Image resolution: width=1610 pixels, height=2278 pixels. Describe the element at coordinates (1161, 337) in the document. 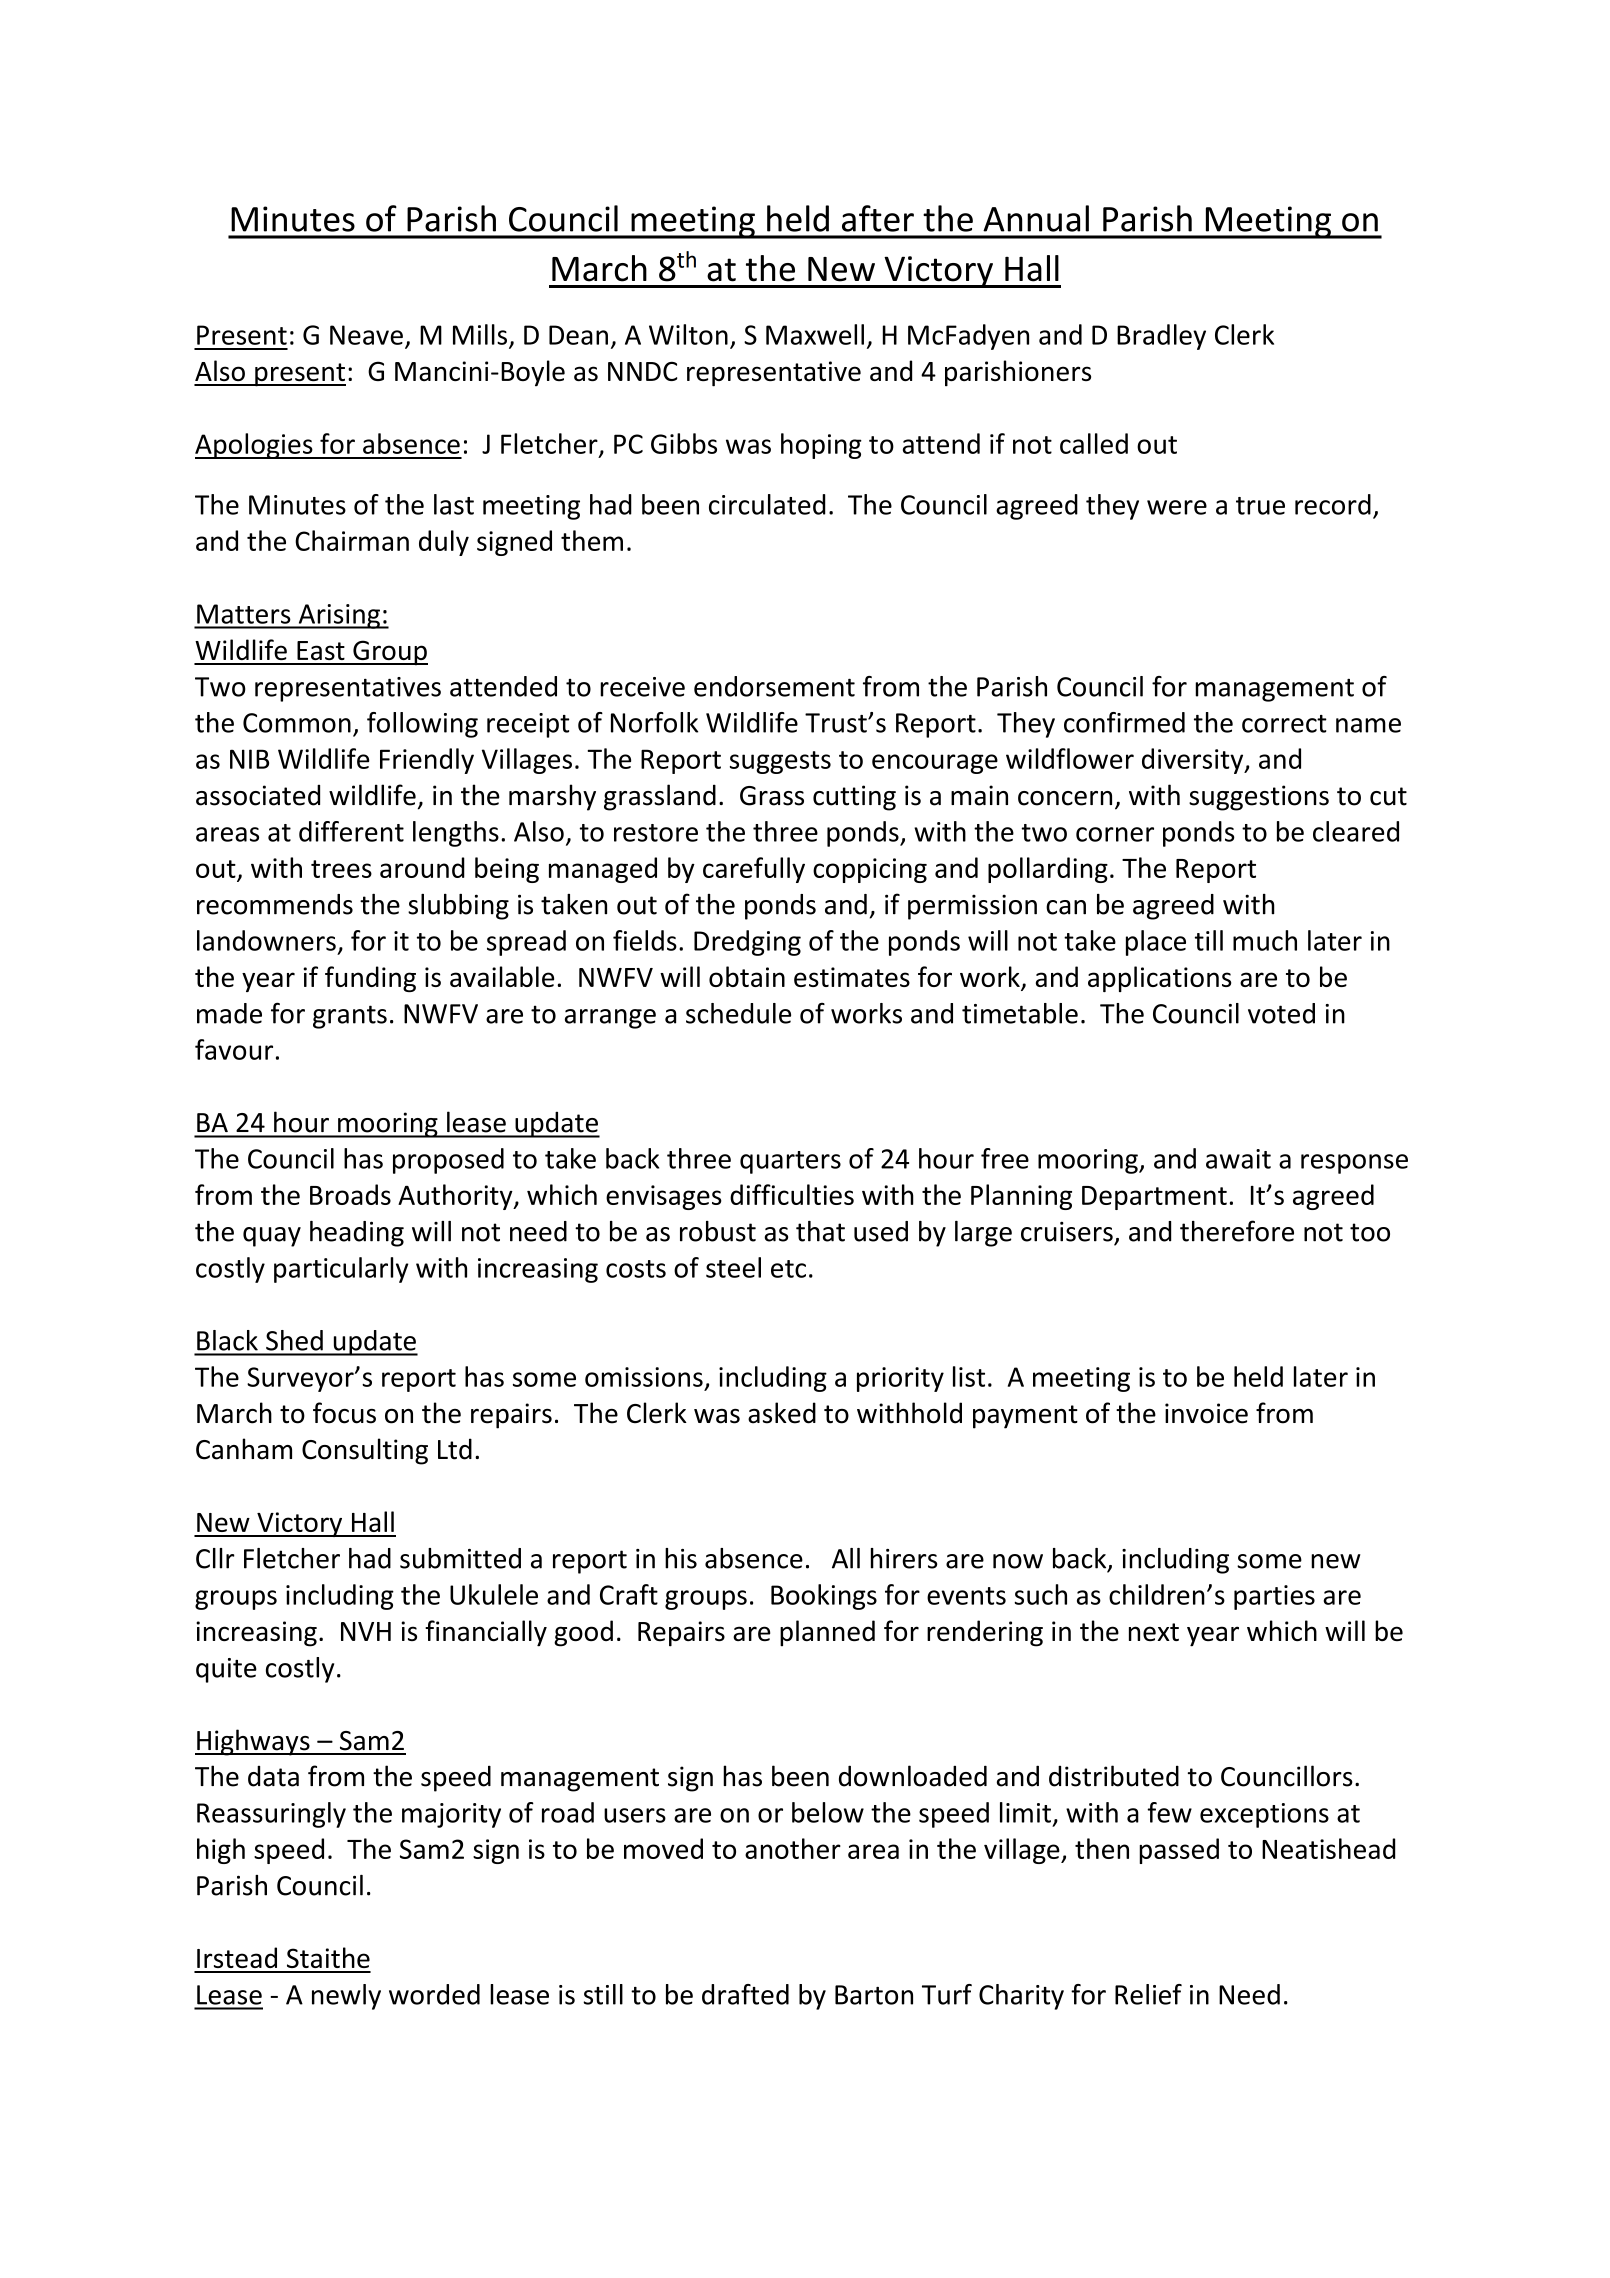

I see `Bradley` at that location.
